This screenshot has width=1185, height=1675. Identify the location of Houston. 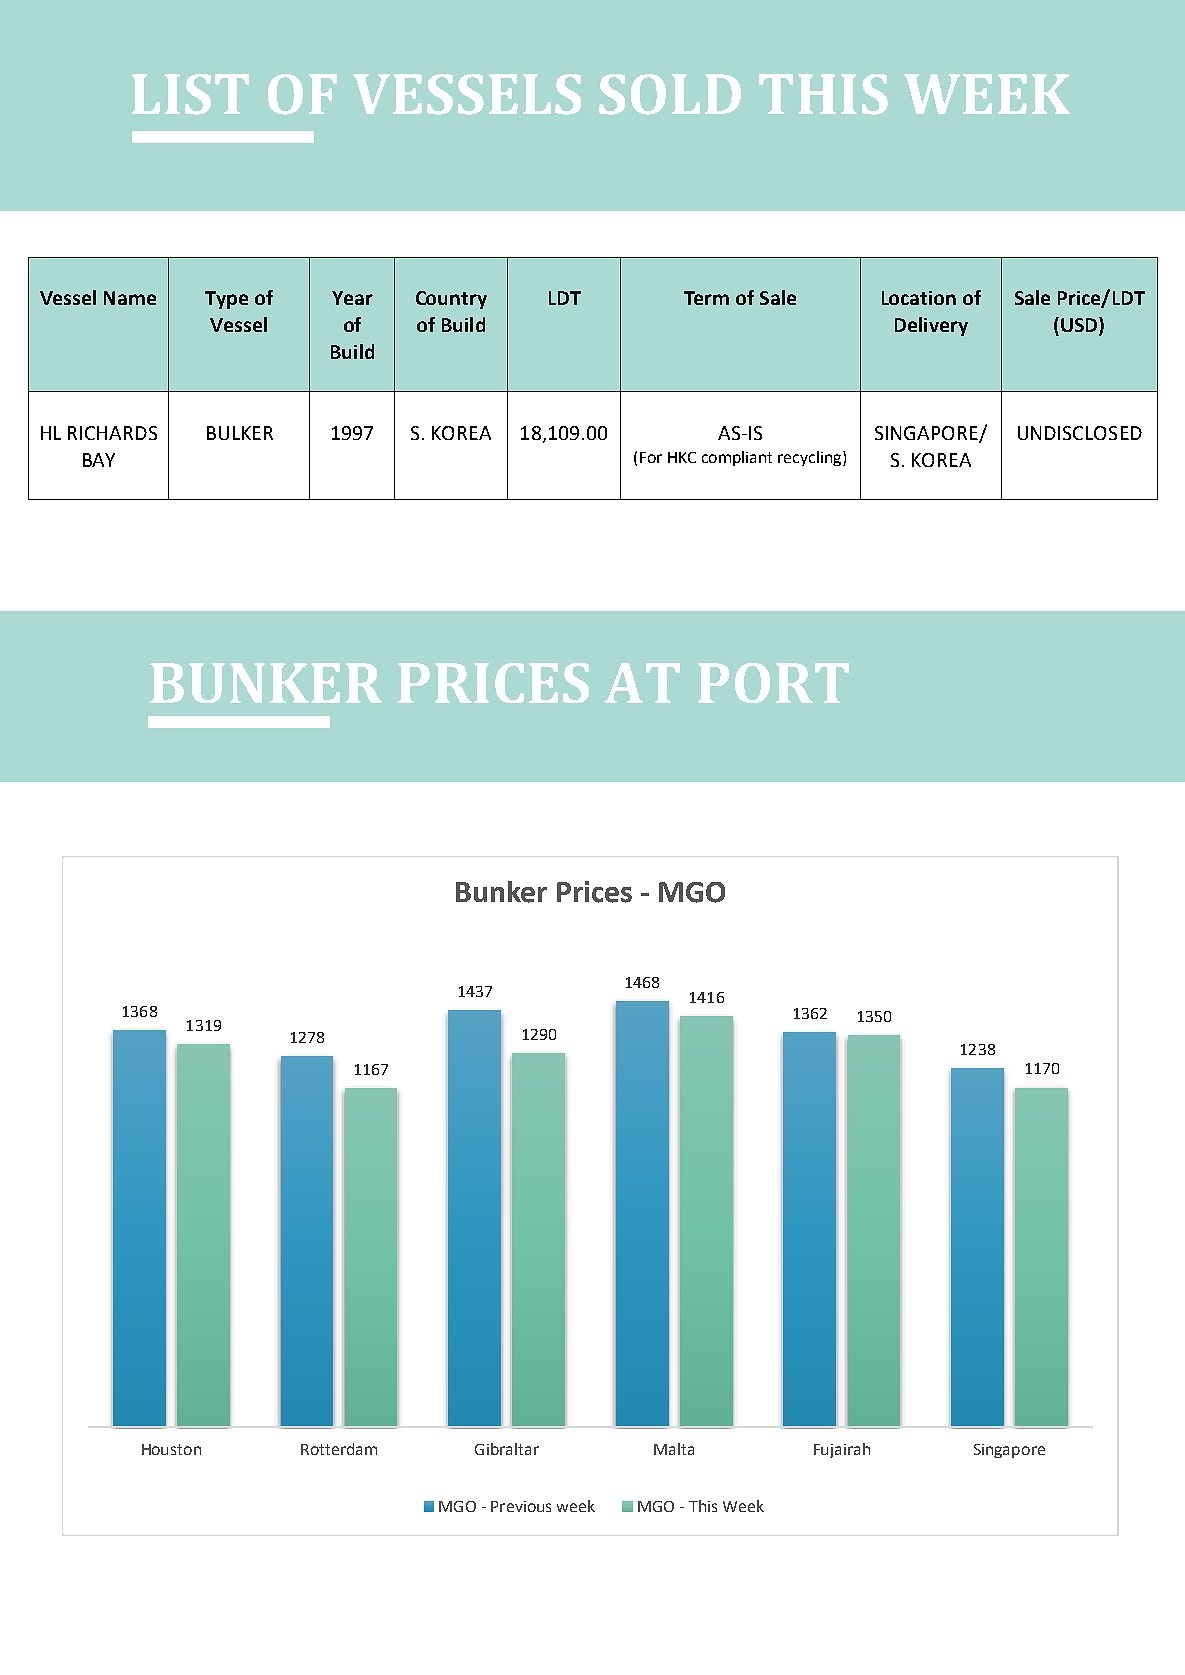
(171, 1449).
